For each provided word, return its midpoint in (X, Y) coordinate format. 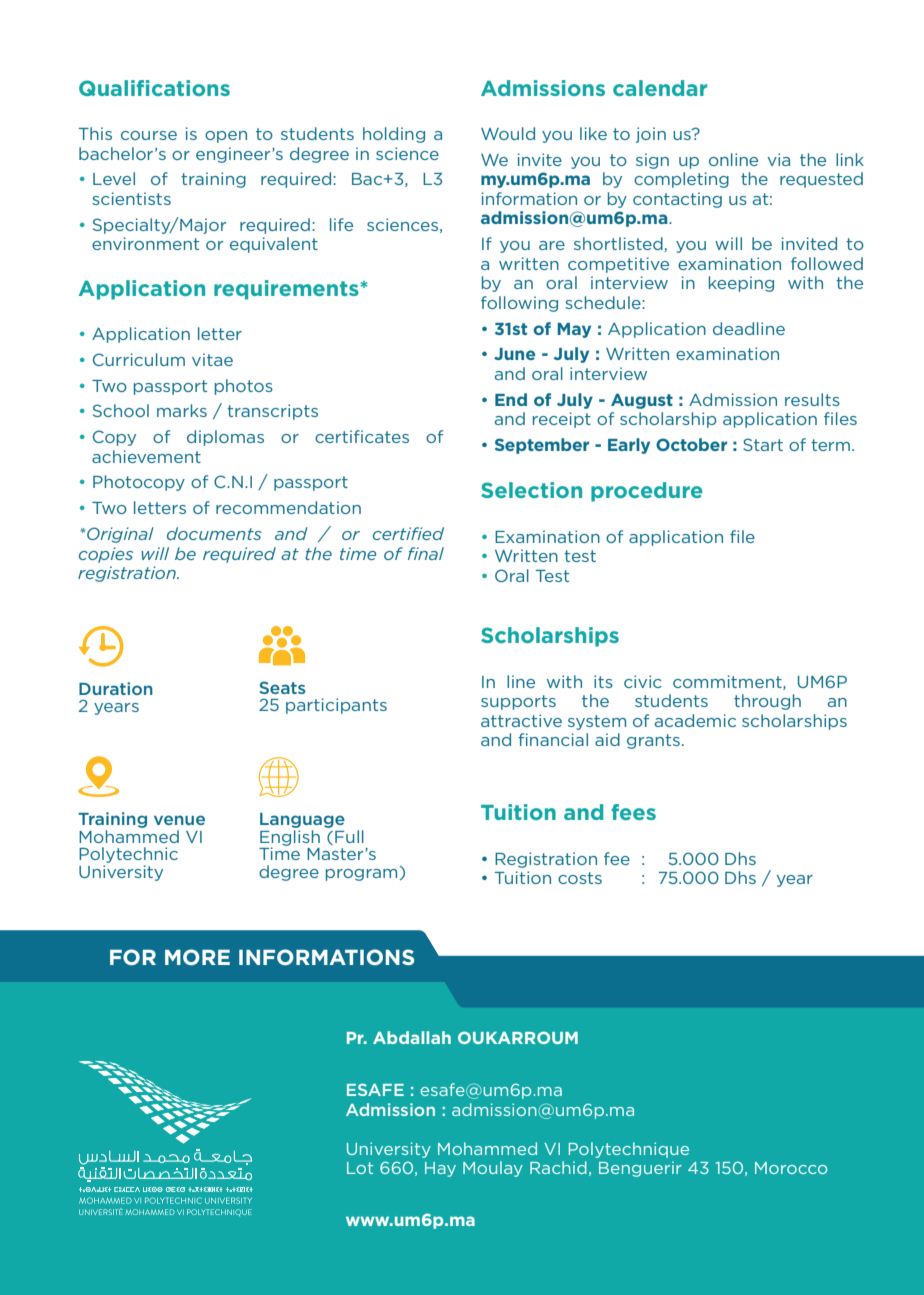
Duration (116, 688)
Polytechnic (128, 855)
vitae (212, 359)
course (149, 135)
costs (580, 878)
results (812, 399)
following (519, 304)
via (779, 159)
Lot (360, 1168)
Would (508, 133)
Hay (440, 1169)
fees (633, 812)
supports (518, 702)
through (767, 702)
